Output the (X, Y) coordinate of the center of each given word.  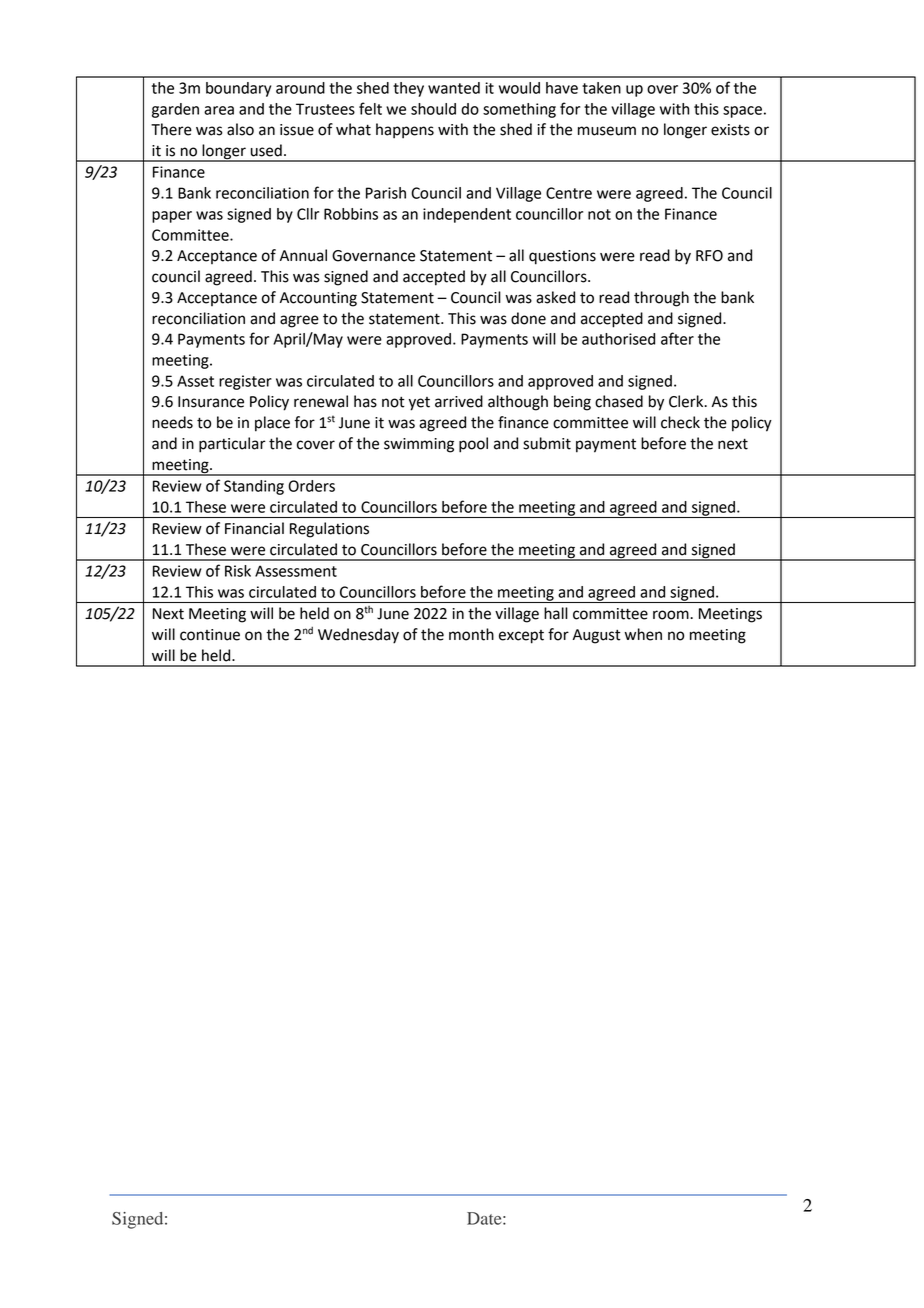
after (677, 338)
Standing (254, 487)
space (742, 112)
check (680, 422)
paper (172, 217)
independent (467, 215)
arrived (459, 401)
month (471, 634)
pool (473, 445)
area (219, 110)
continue (210, 635)
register (245, 382)
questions (562, 257)
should (433, 109)
